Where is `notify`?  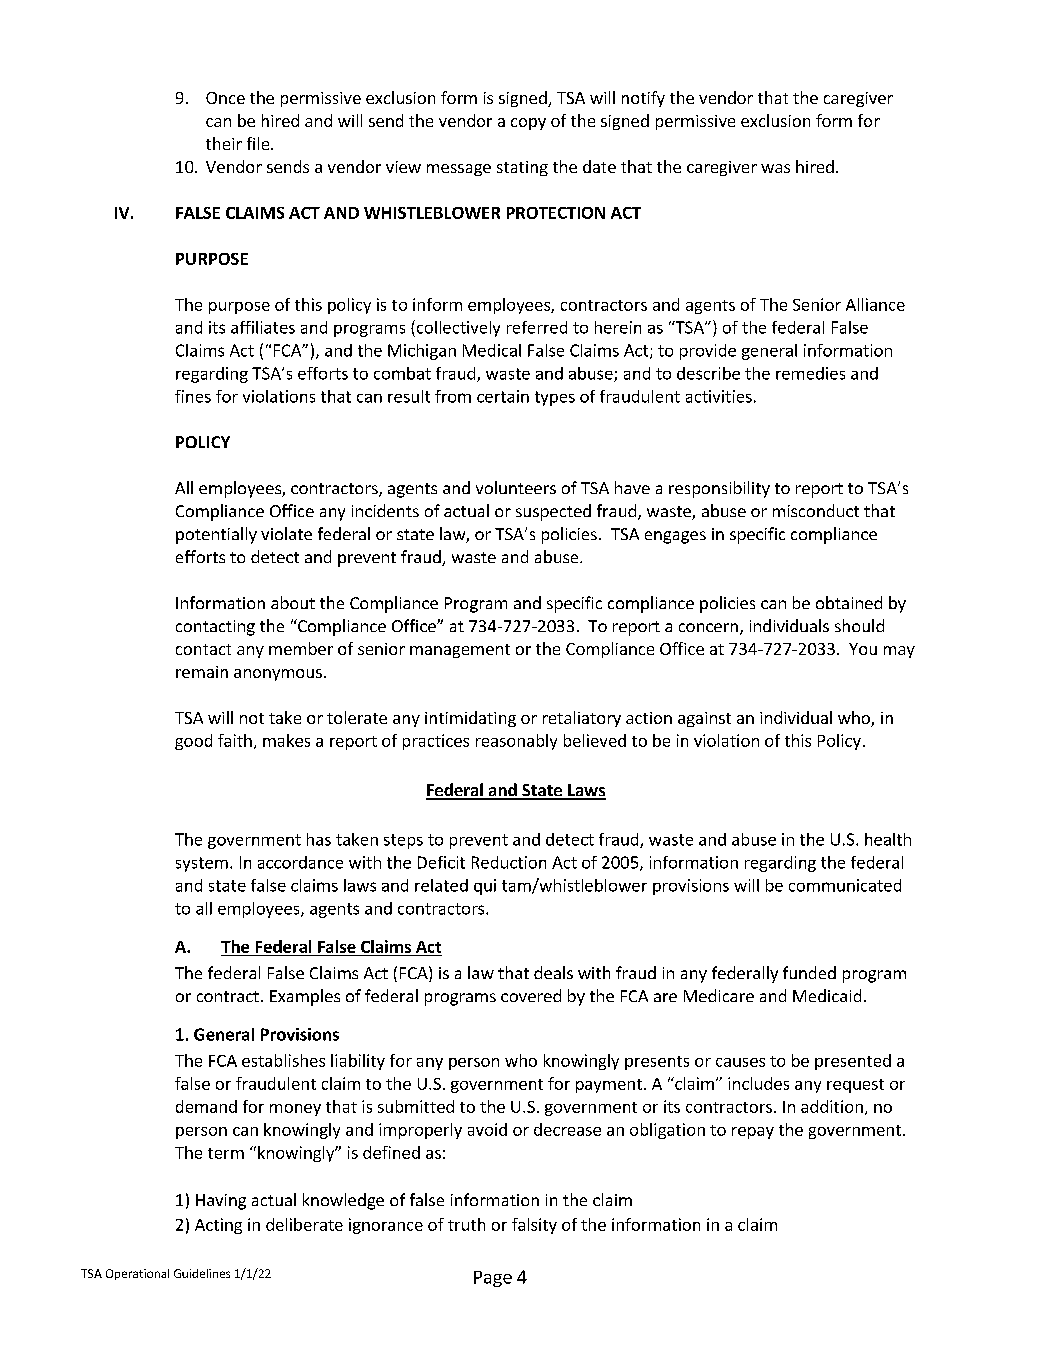 notify is located at coordinates (643, 99).
